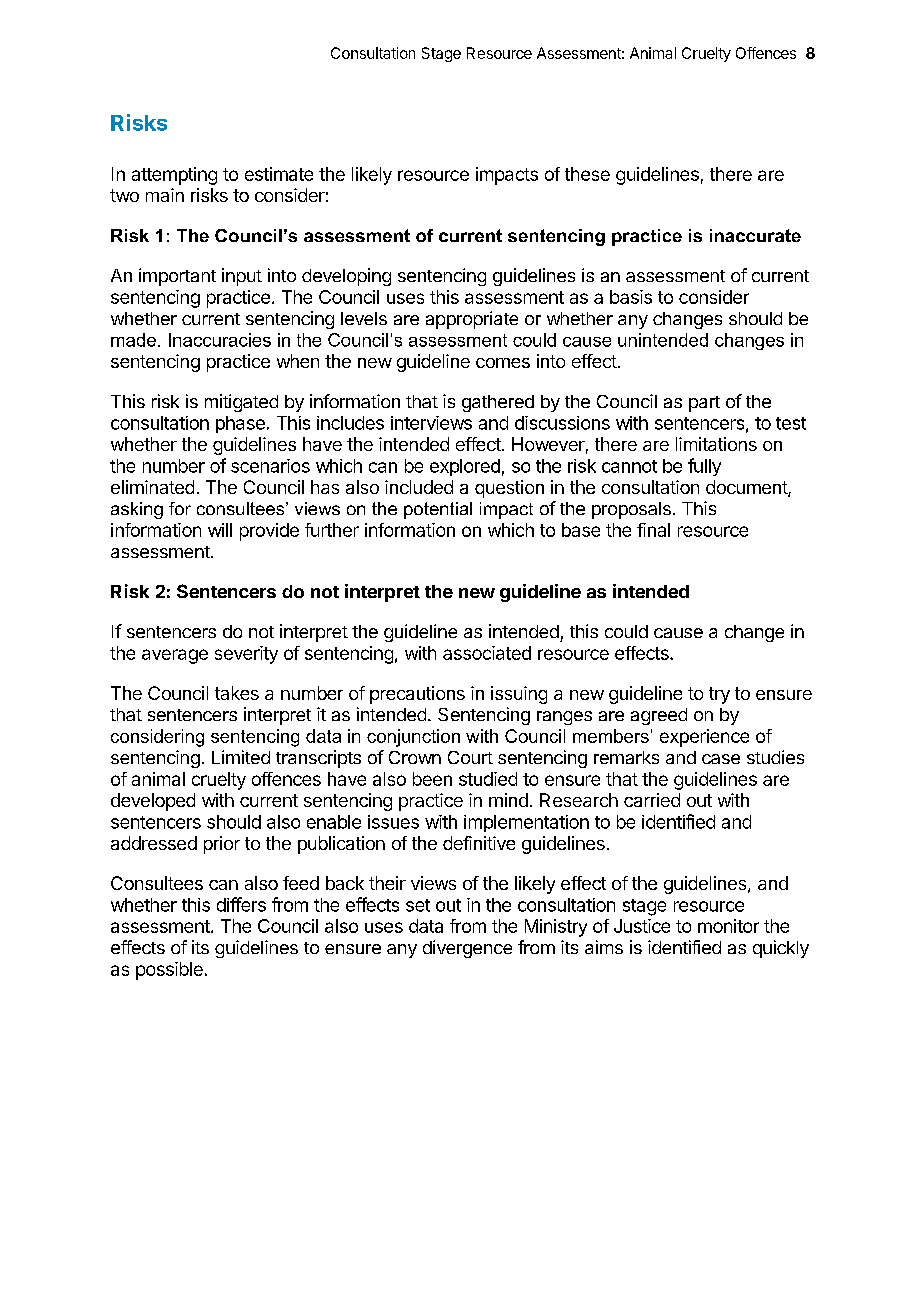  What do you see at coordinates (653, 530) in the image?
I see `final` at bounding box center [653, 530].
